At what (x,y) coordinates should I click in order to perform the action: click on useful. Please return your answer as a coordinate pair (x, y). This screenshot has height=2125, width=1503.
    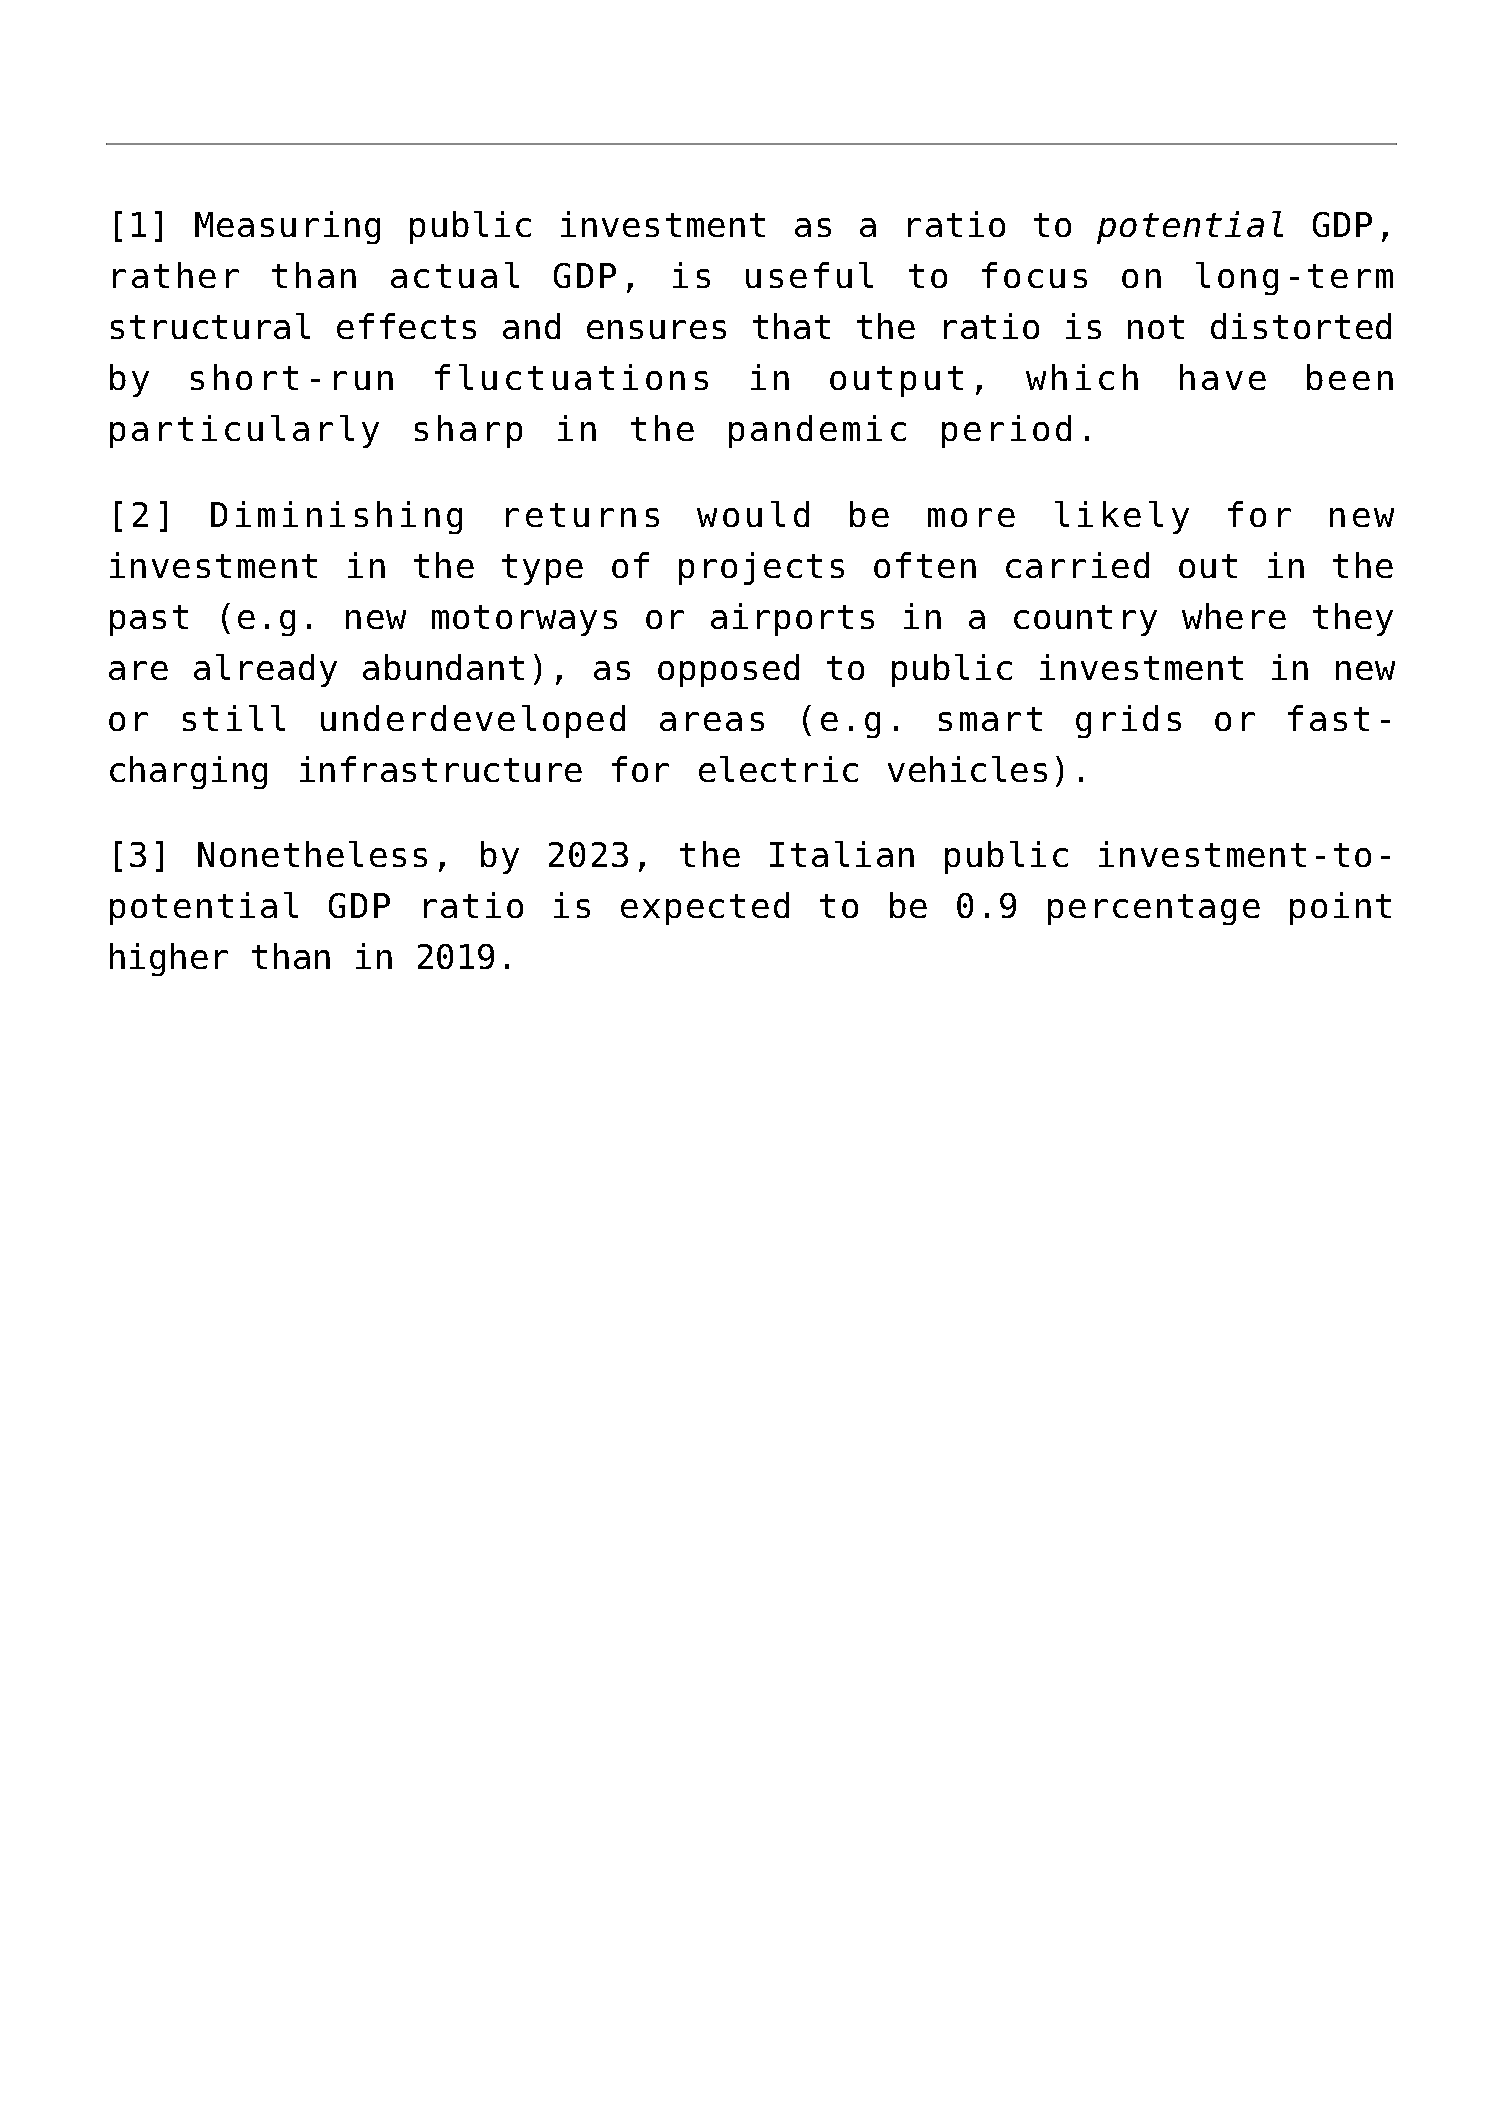
    Looking at the image, I should click on (809, 275).
